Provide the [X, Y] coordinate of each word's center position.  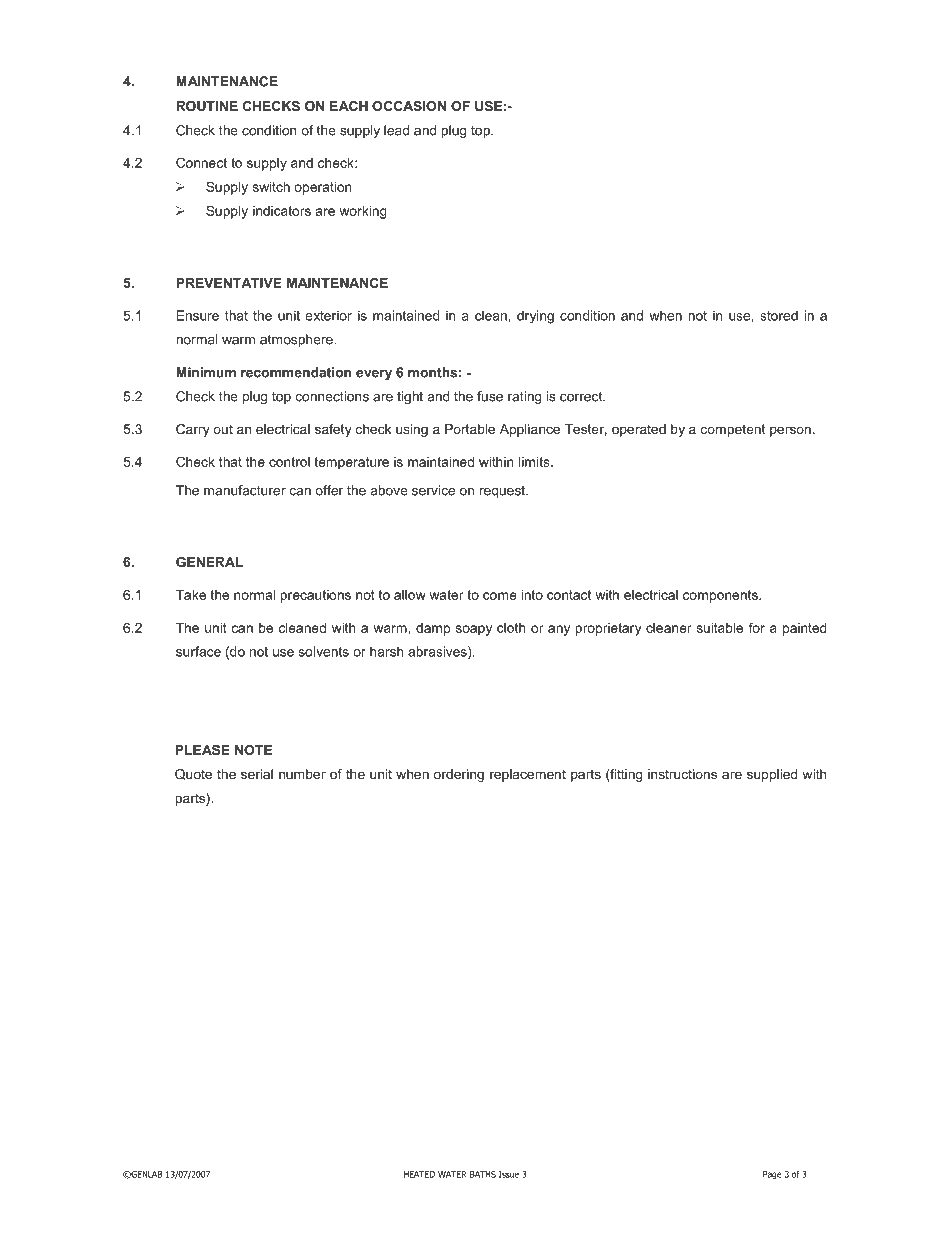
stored [779, 315]
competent [732, 430]
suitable [720, 628]
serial [257, 774]
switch [271, 187]
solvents [324, 651]
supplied [772, 775]
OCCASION [409, 106]
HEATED [419, 1174]
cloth [511, 628]
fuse [490, 396]
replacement [528, 775]
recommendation [296, 372]
